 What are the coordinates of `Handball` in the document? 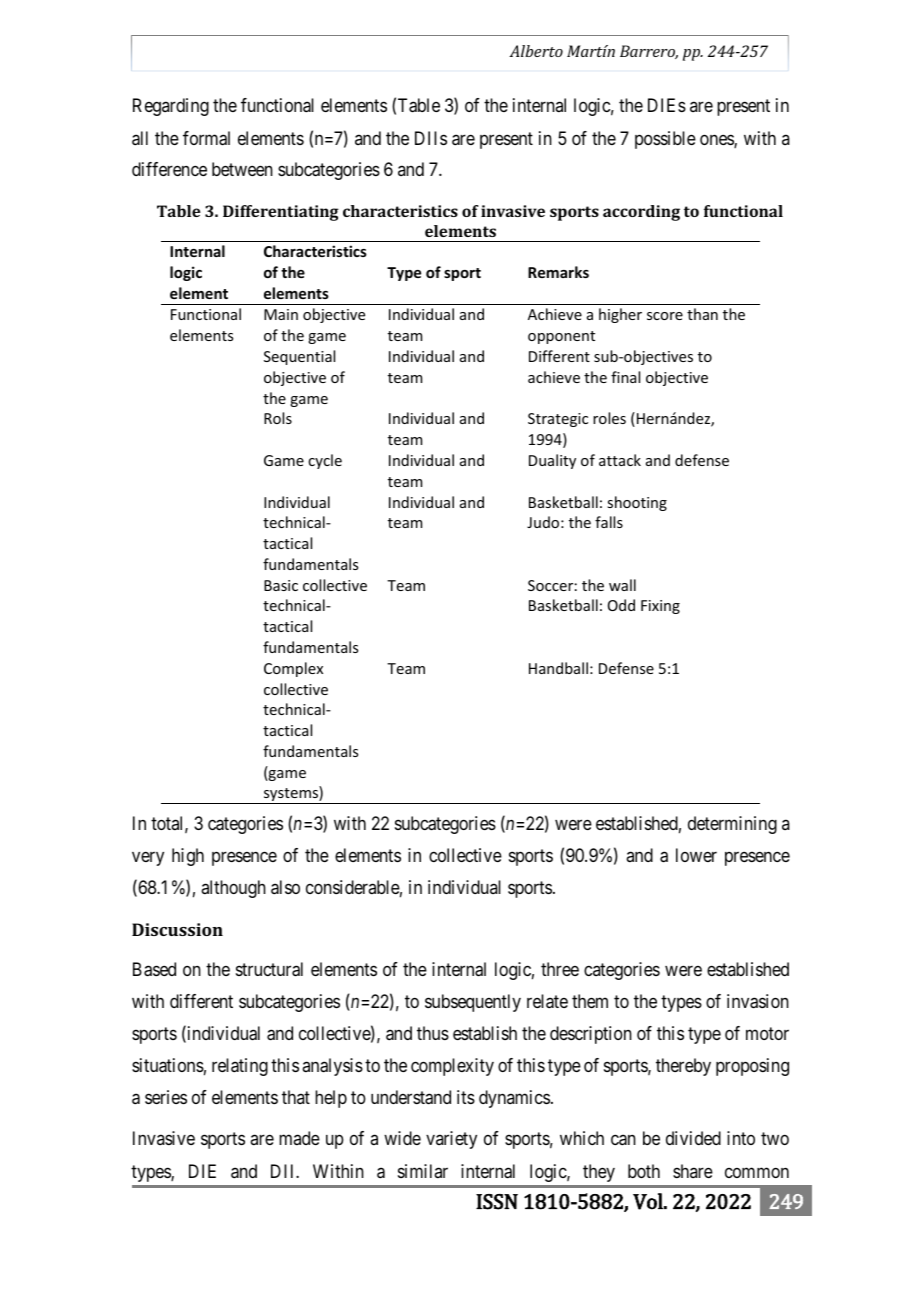 It's located at (558, 668).
